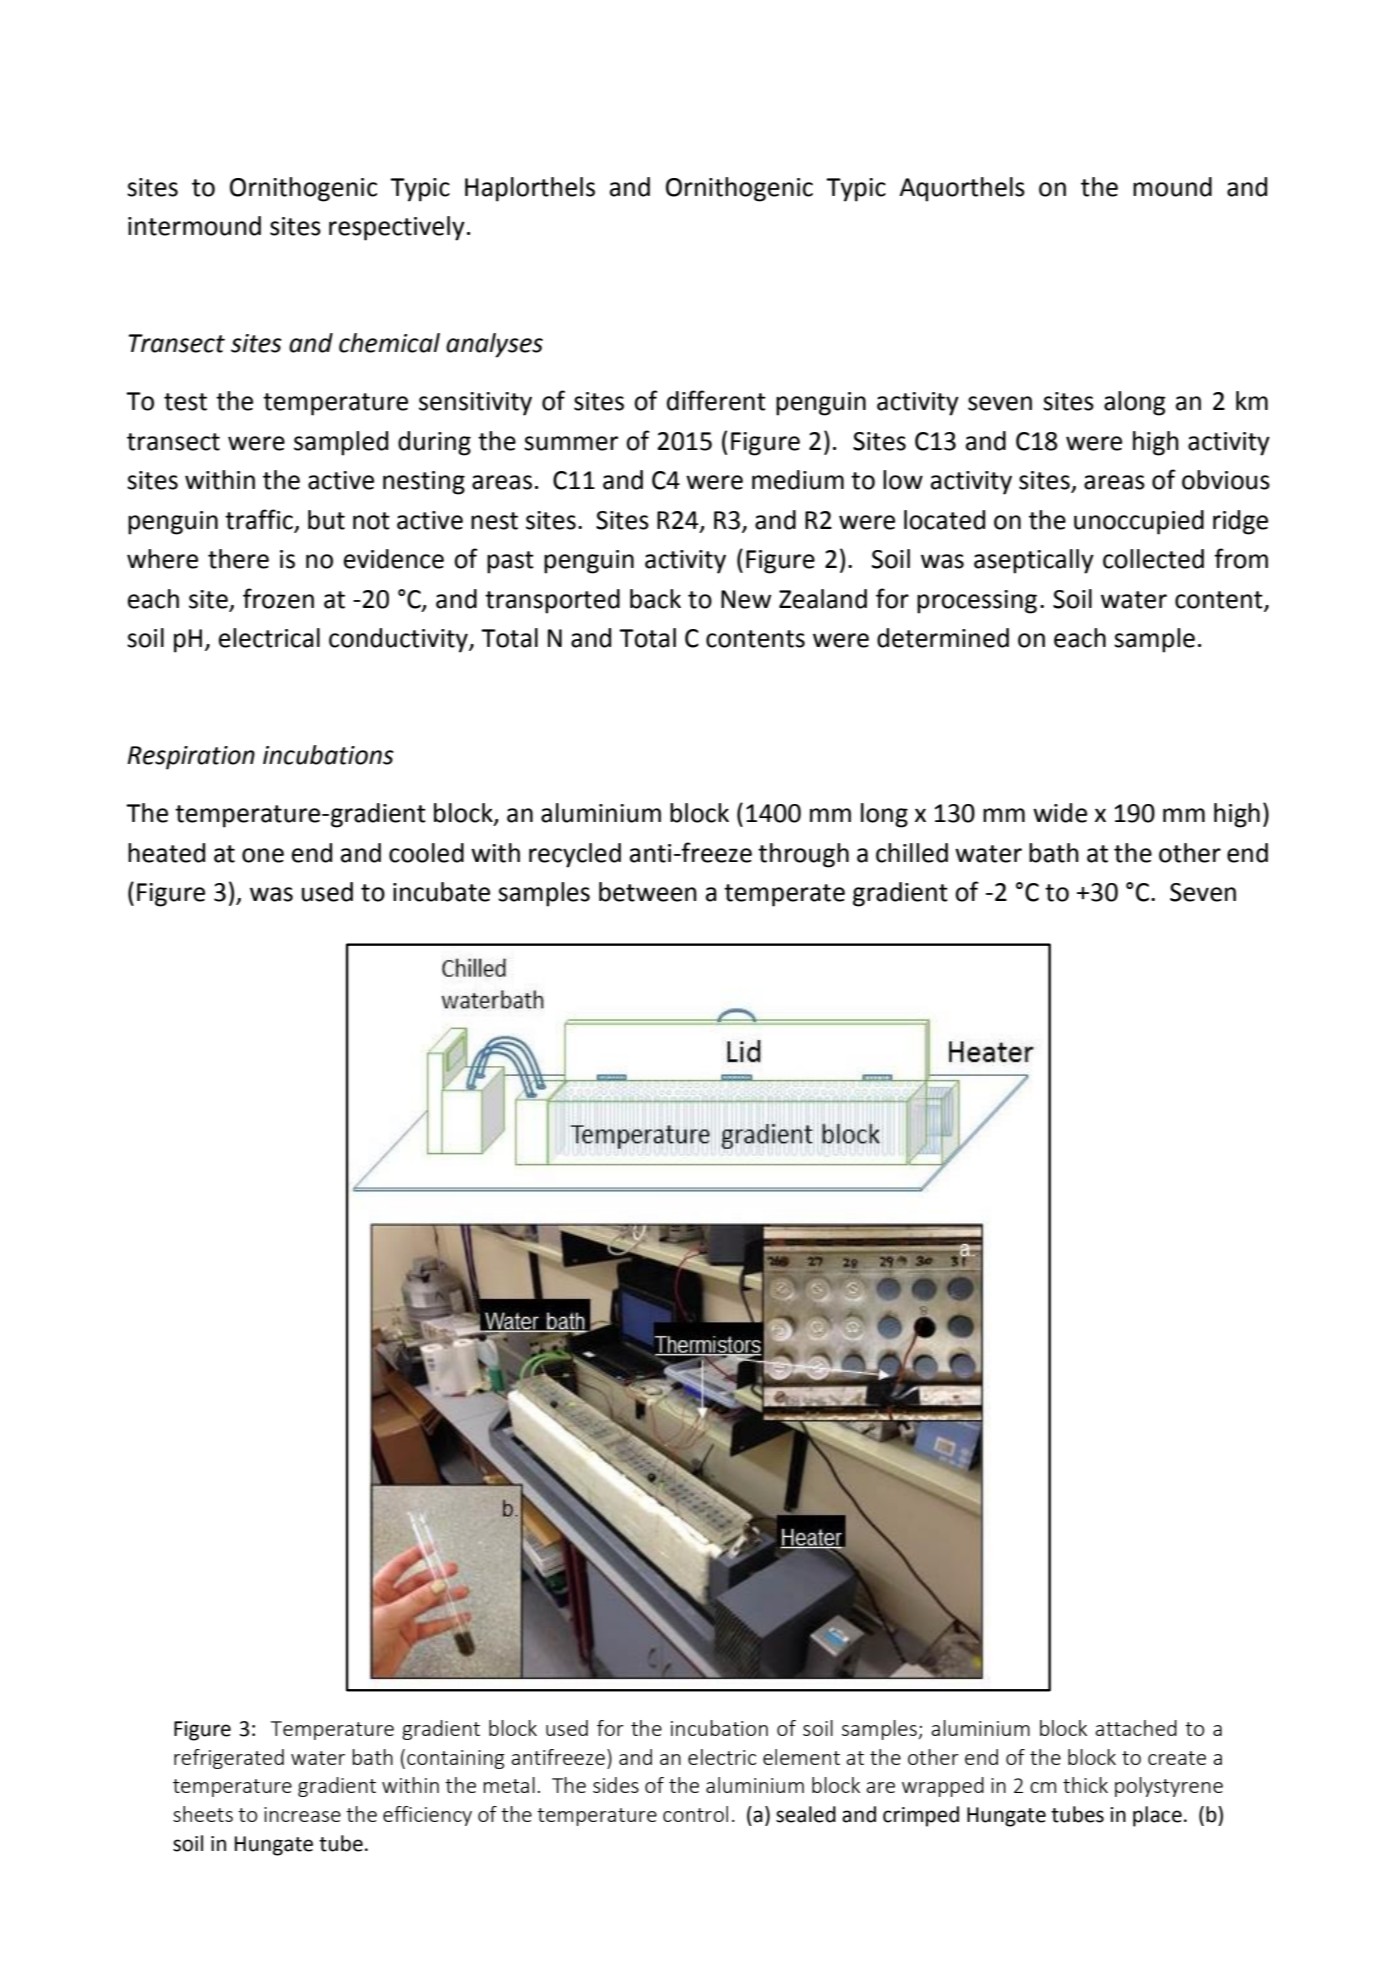 The width and height of the screenshot is (1397, 1975). I want to click on between, so click(648, 892).
